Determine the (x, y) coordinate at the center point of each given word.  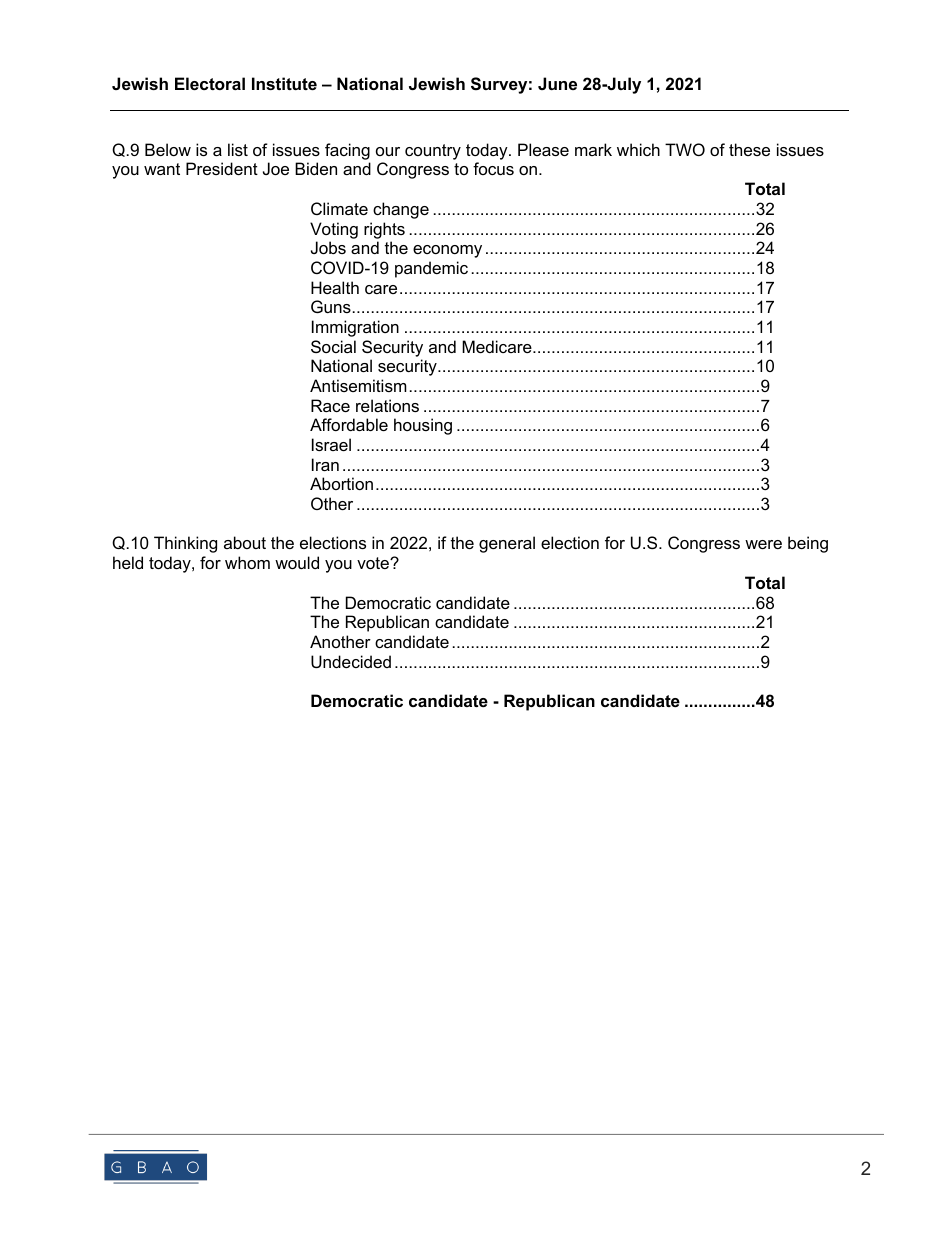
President (222, 168)
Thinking (185, 544)
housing (423, 426)
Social (333, 346)
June (557, 83)
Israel (331, 444)
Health (335, 287)
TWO (685, 149)
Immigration (355, 328)
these (749, 149)
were (763, 544)
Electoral (210, 83)
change (401, 210)
